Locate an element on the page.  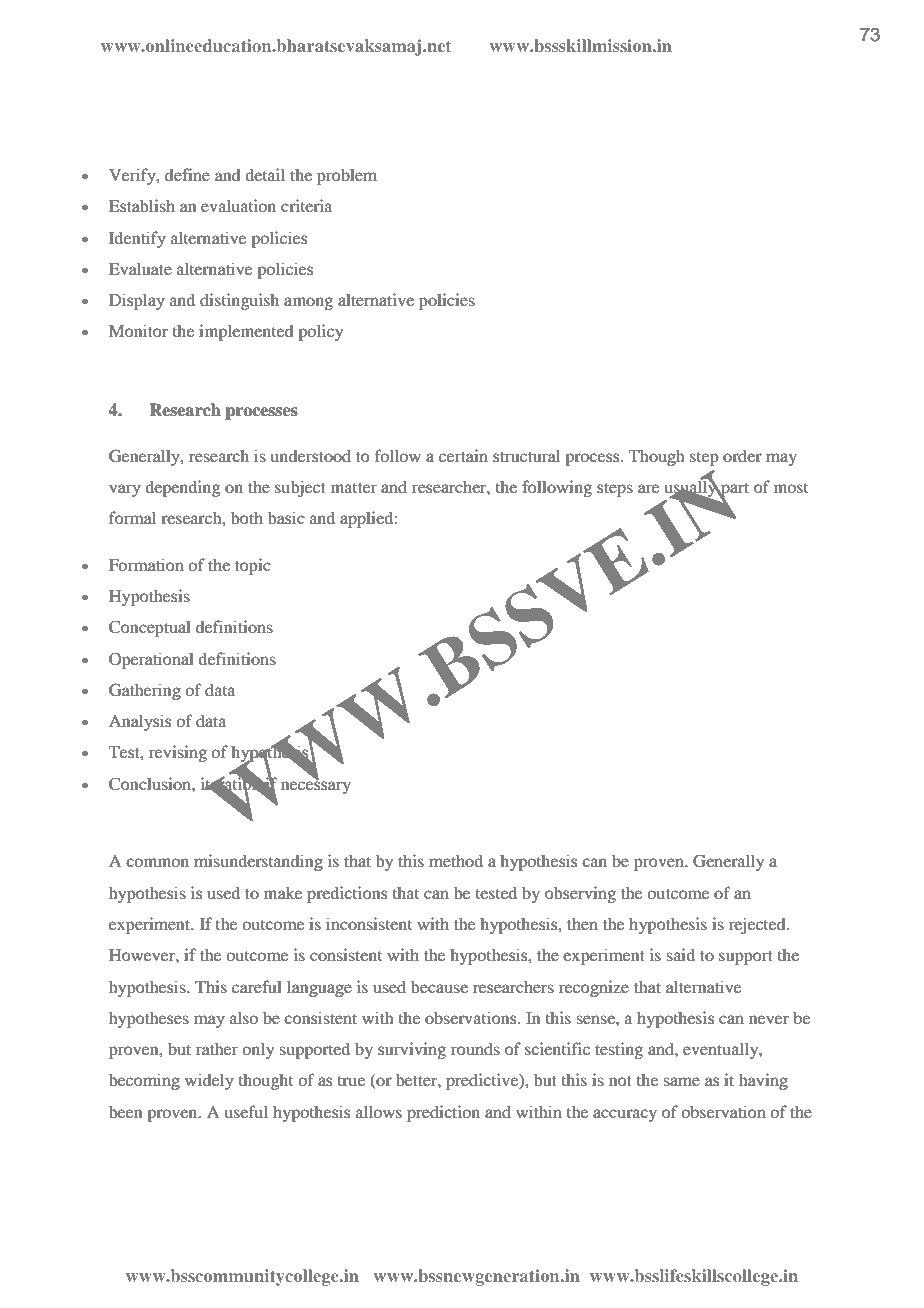
rounds is located at coordinates (475, 1048).
